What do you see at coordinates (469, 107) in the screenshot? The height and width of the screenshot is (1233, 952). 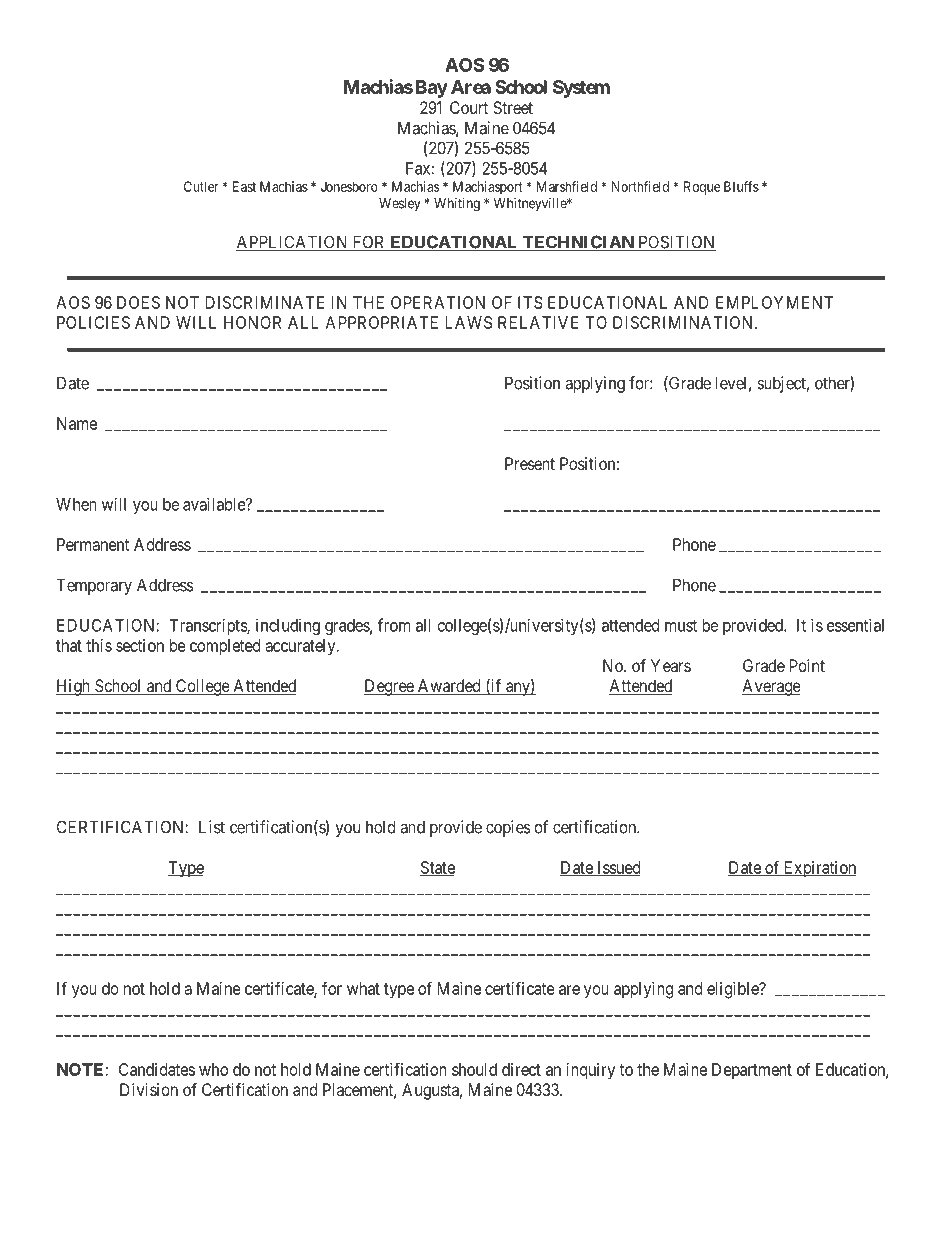 I see `Court` at bounding box center [469, 107].
